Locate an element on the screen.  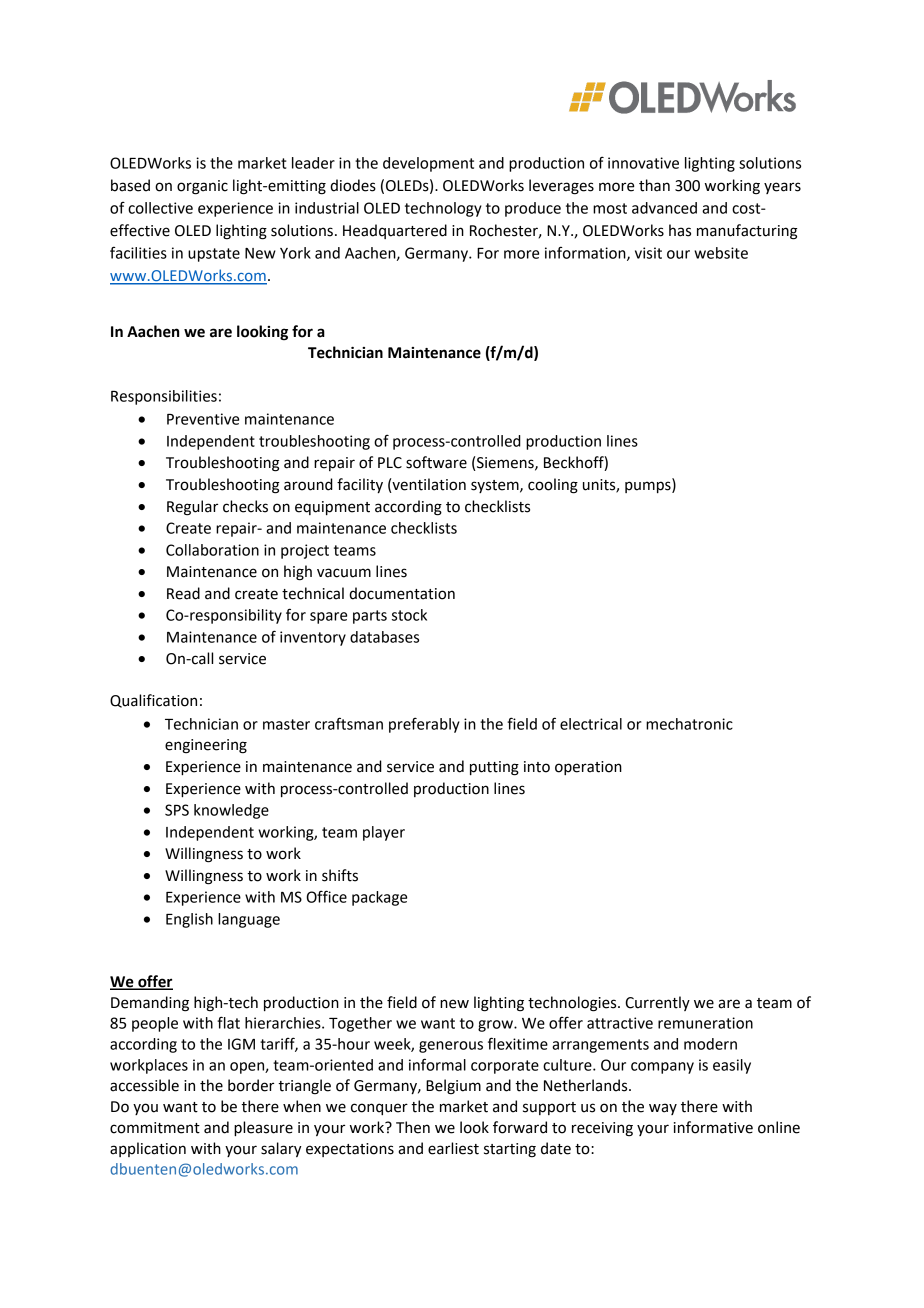
earliest is located at coordinates (453, 1148).
